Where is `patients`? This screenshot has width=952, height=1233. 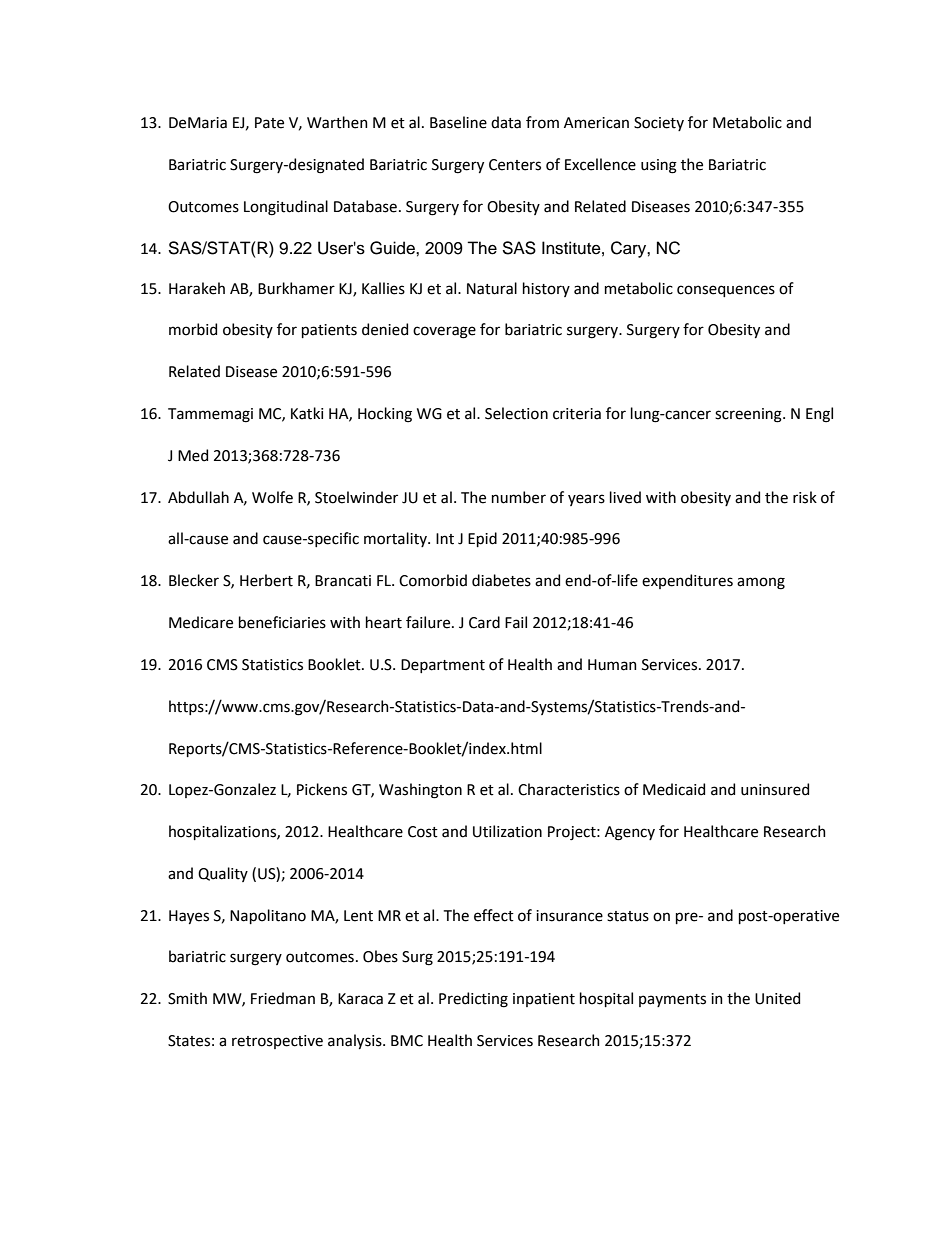 patients is located at coordinates (329, 331).
